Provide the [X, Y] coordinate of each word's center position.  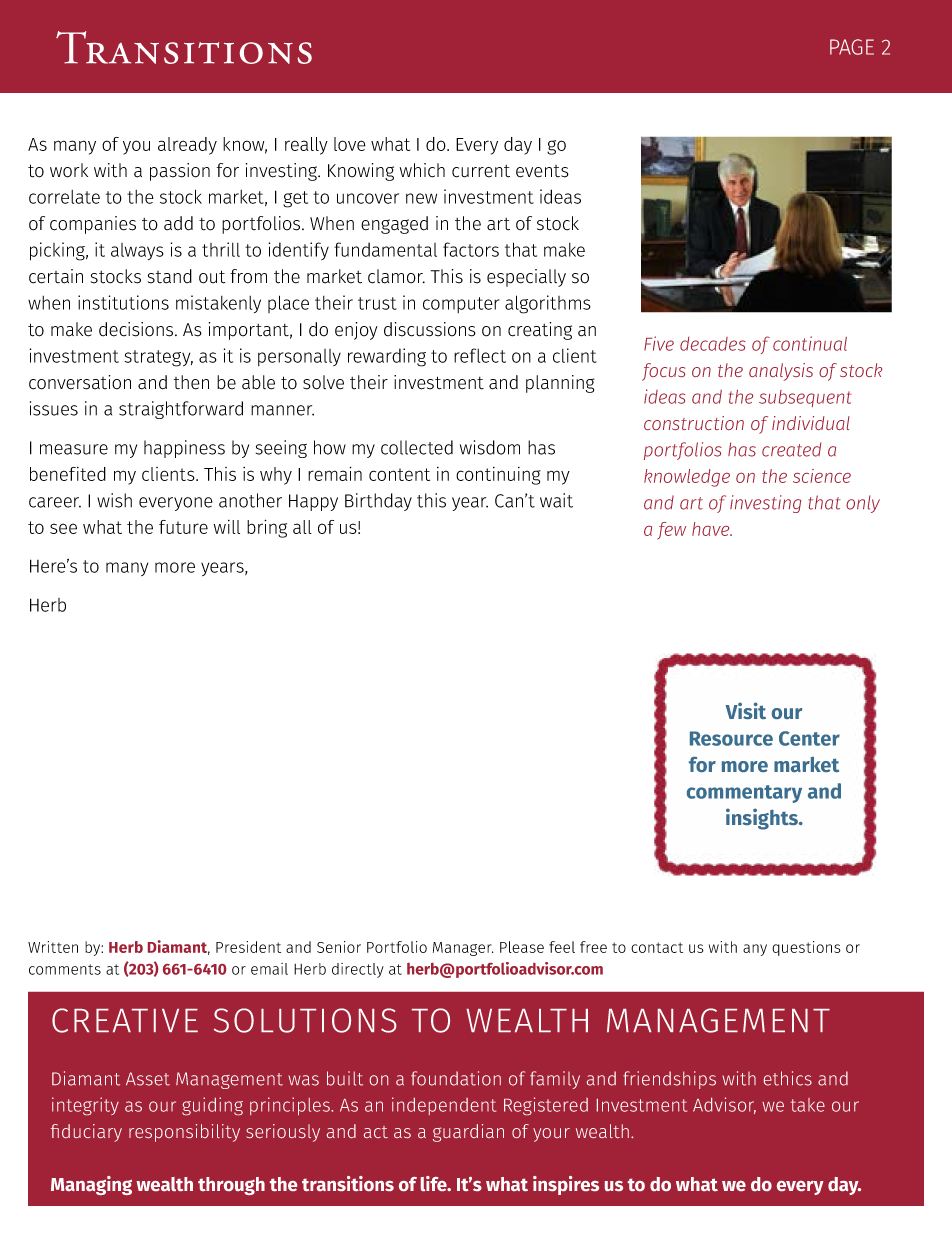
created [791, 449]
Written [53, 947]
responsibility [184, 1133]
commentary [744, 794]
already [187, 146]
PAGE [852, 47]
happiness [184, 449]
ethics [788, 1078]
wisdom [490, 447]
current [481, 171]
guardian [468, 1133]
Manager [463, 949]
